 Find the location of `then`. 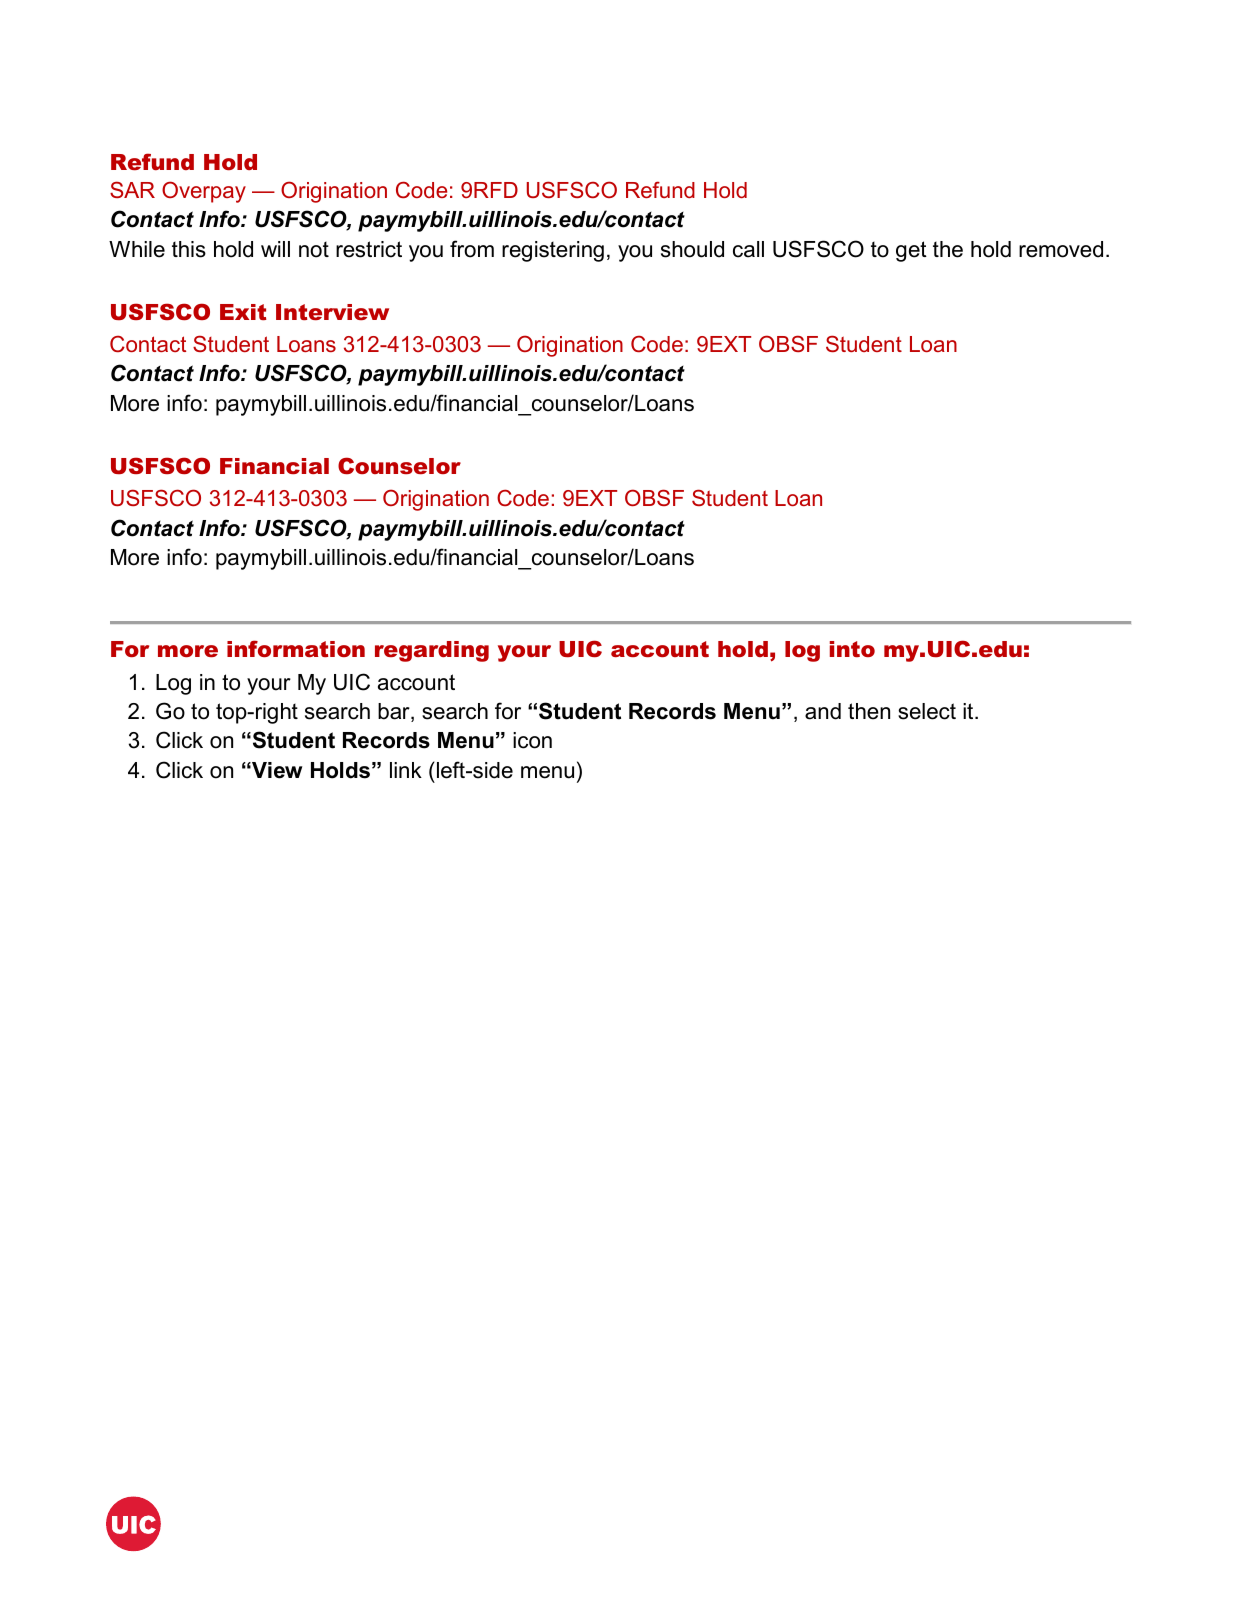

then is located at coordinates (869, 711).
